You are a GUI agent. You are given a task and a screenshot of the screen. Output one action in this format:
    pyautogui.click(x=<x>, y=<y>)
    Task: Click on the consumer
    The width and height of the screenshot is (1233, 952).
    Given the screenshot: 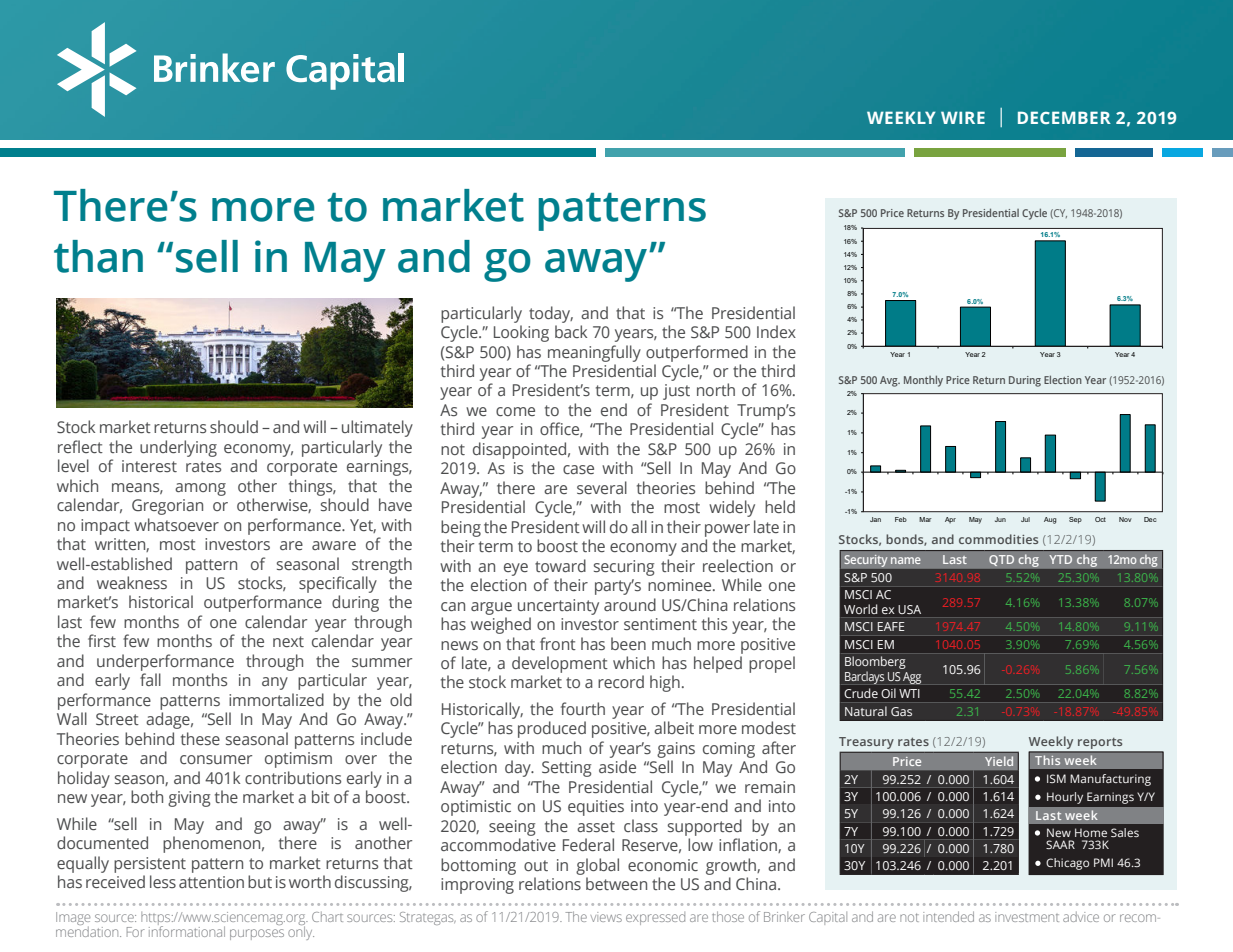 What is the action you would take?
    pyautogui.click(x=216, y=759)
